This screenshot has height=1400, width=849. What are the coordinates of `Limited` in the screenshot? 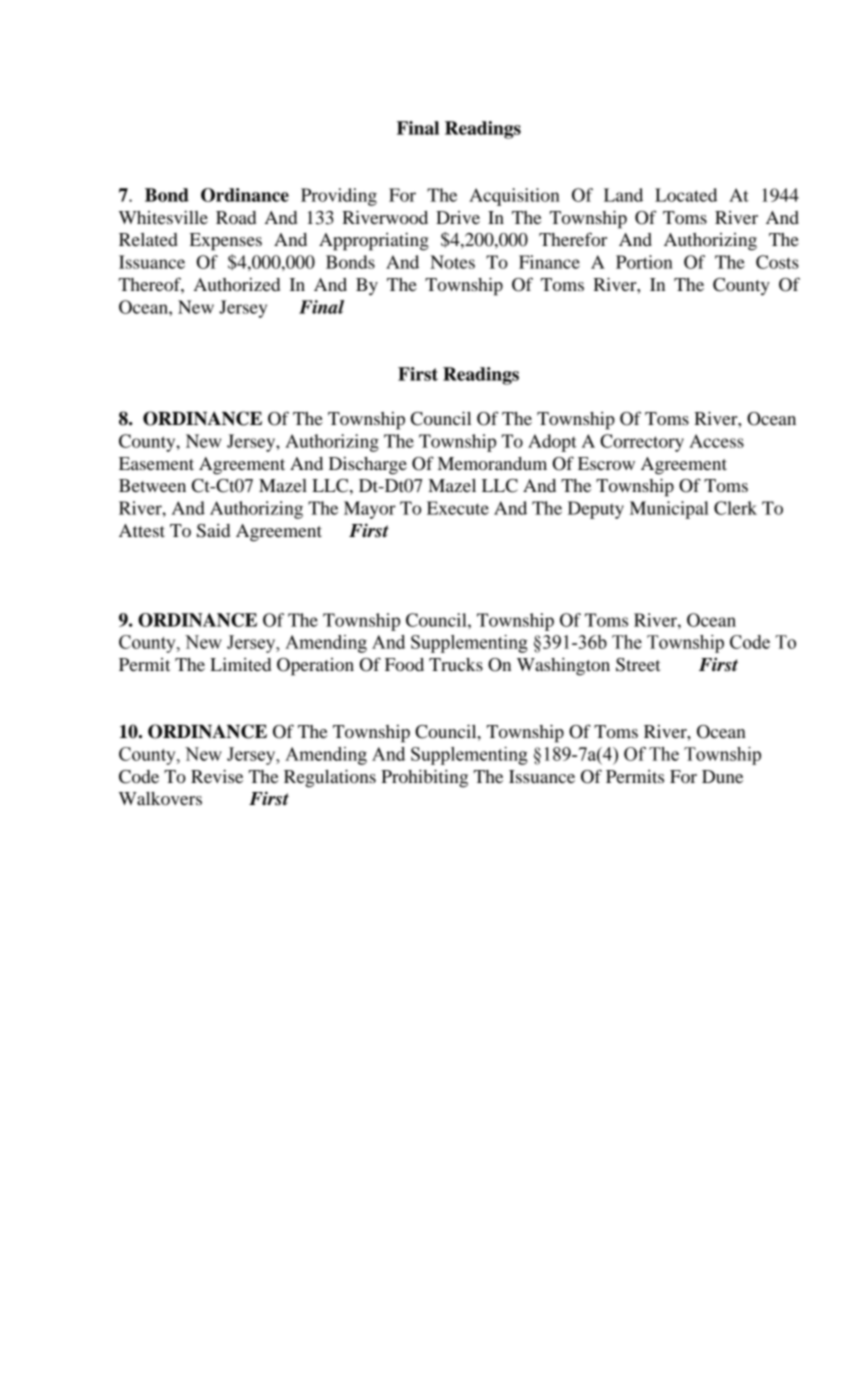 It's located at (240, 664).
